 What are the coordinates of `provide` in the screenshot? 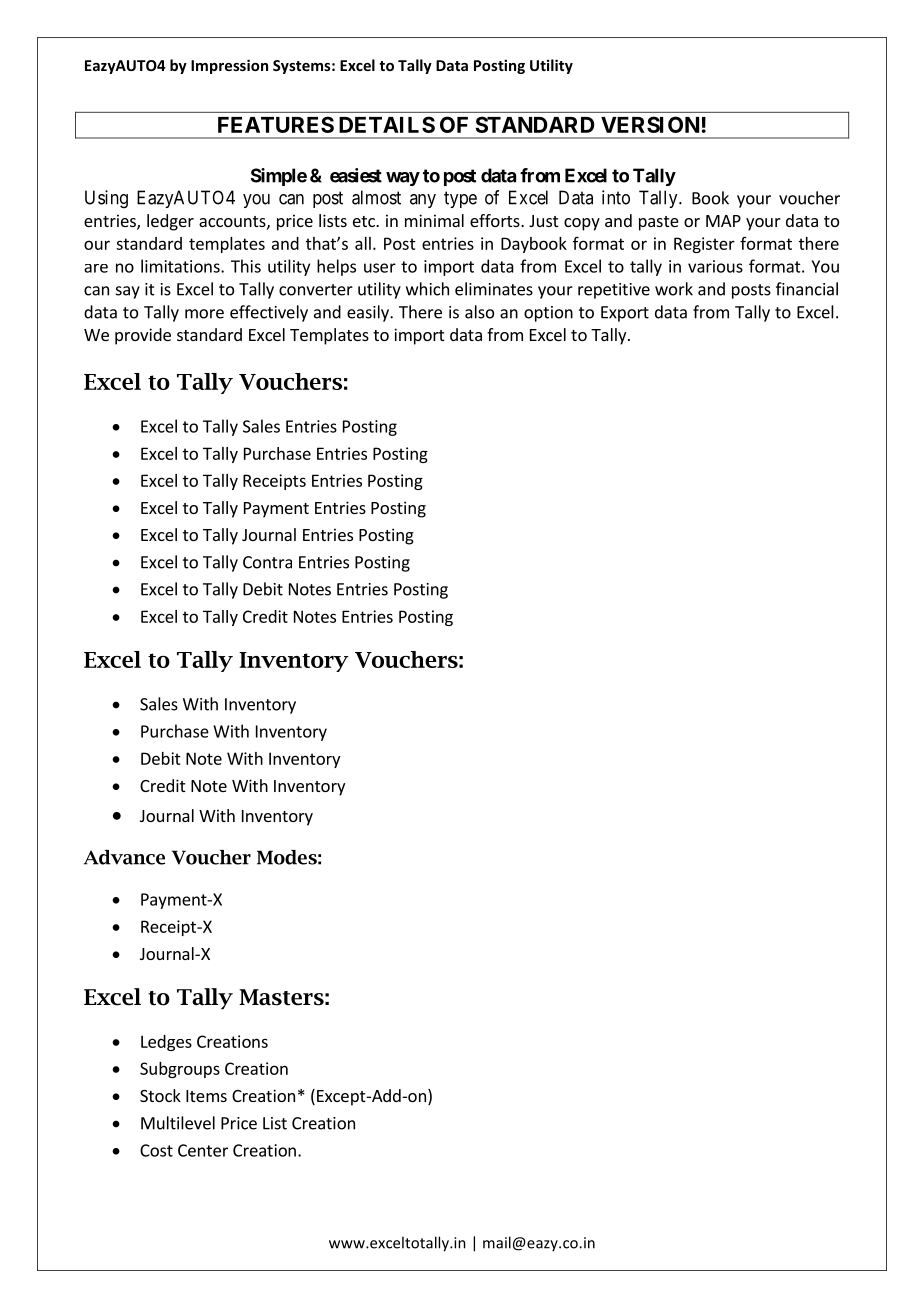 It's located at (143, 336).
